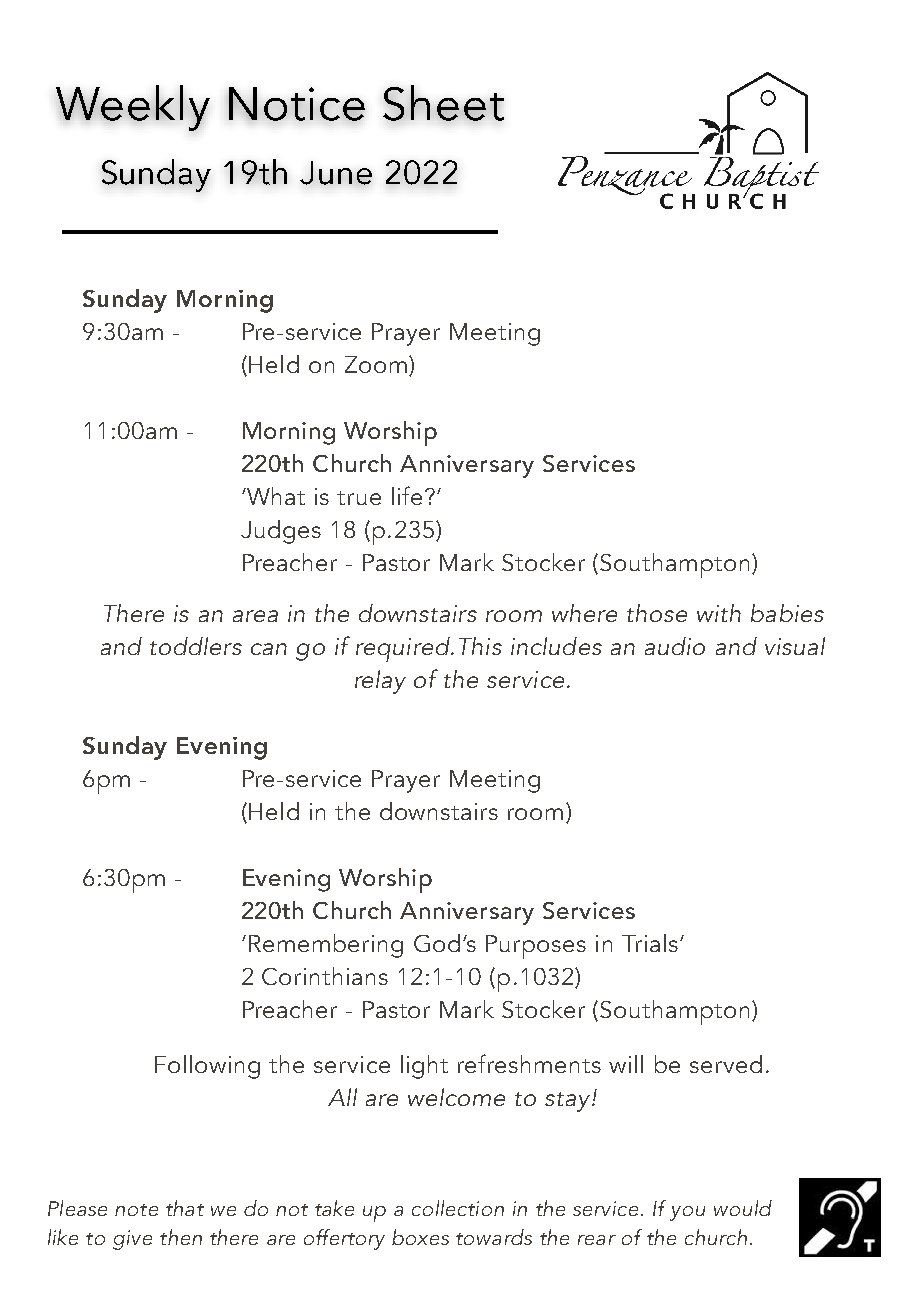 The height and width of the document is (1311, 924). What do you see at coordinates (407, 495) in the document?
I see `life` at bounding box center [407, 495].
